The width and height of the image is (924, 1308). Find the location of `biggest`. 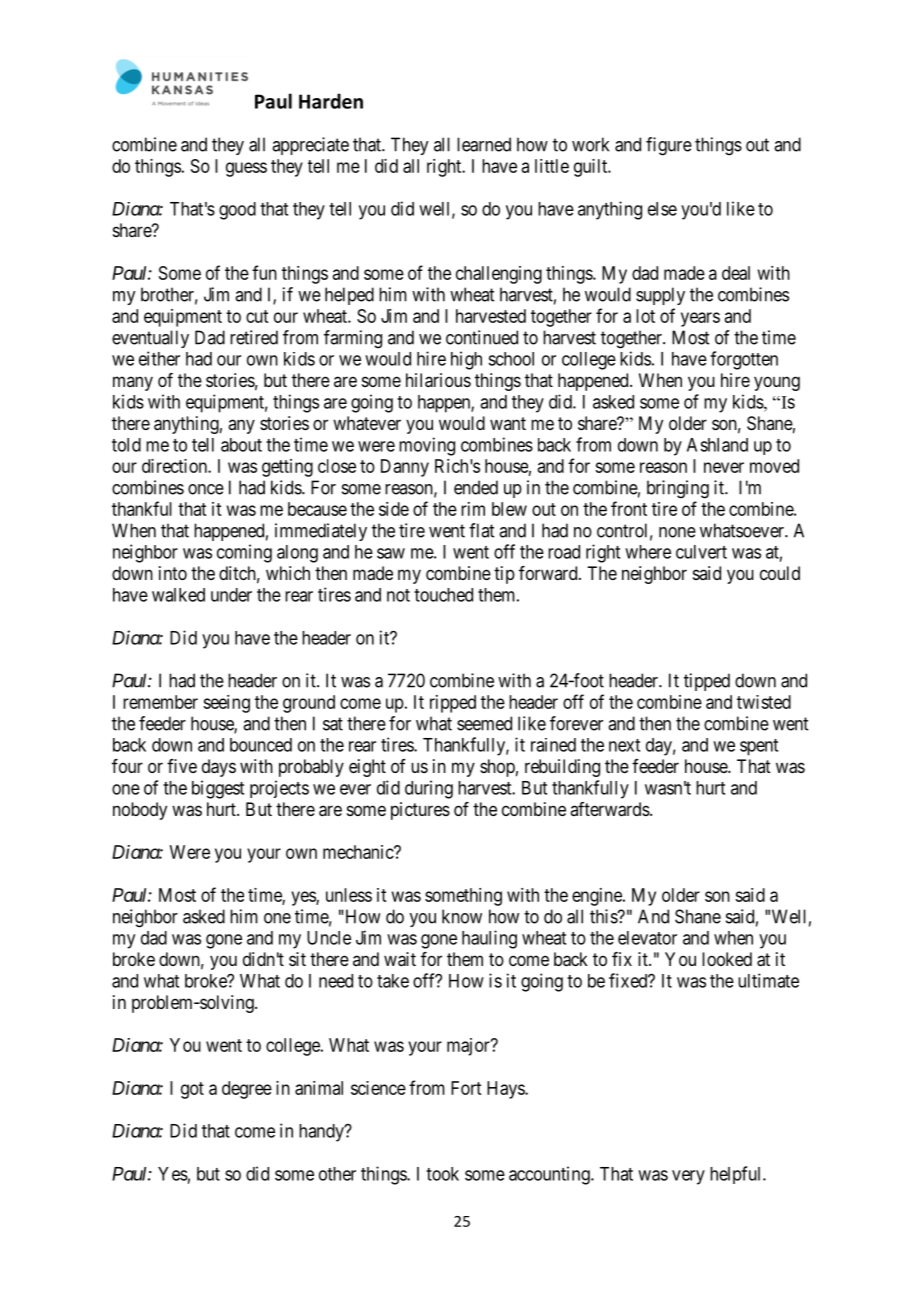

biggest is located at coordinates (218, 789).
